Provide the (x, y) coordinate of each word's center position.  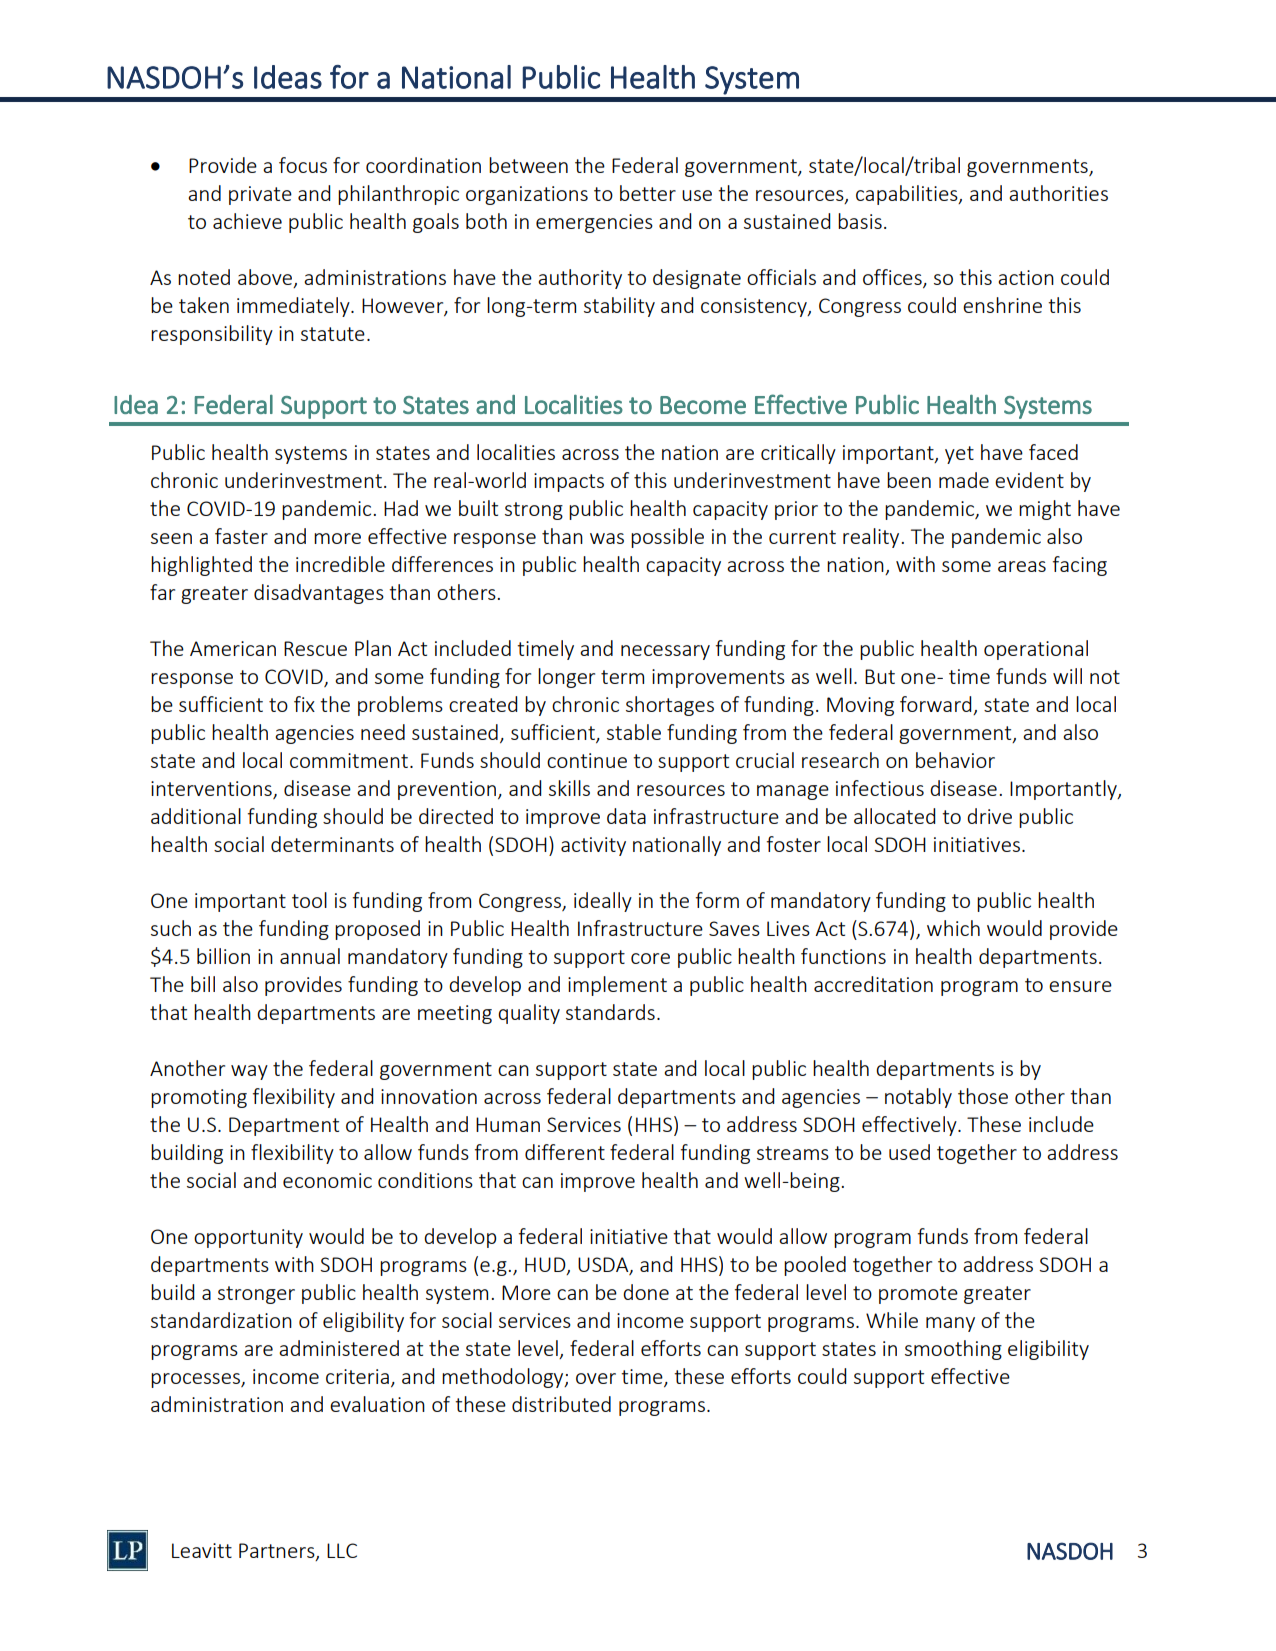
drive (989, 816)
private (260, 195)
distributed (561, 1404)
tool (309, 900)
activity (593, 846)
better (648, 193)
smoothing (953, 1350)
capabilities (908, 195)
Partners (278, 1552)
